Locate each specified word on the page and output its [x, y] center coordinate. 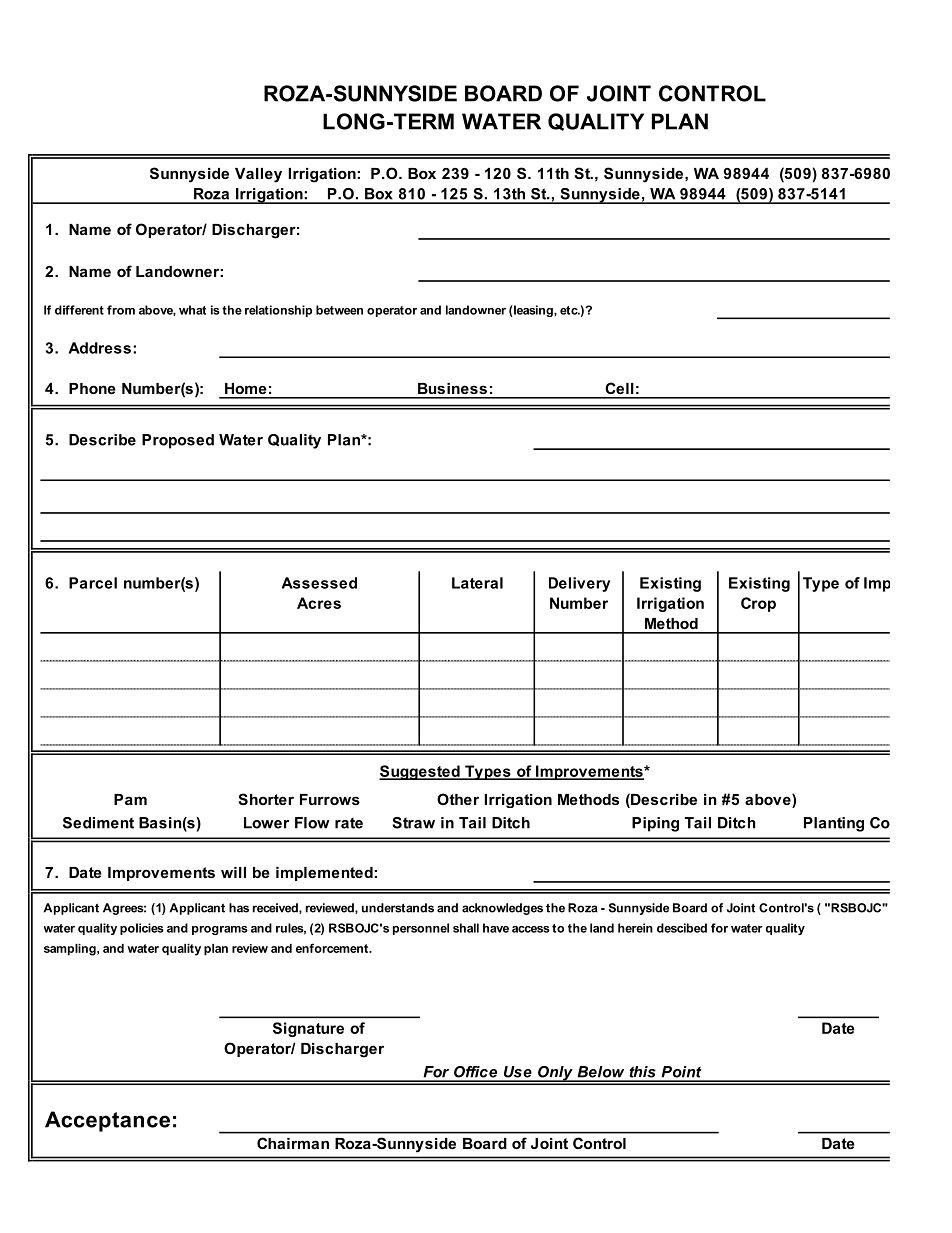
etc [570, 310]
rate [349, 823]
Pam [130, 799]
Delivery [579, 584]
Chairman [293, 1143]
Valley [258, 175]
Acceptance [107, 1121]
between [339, 310]
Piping [655, 824]
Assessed [319, 583]
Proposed [178, 441]
